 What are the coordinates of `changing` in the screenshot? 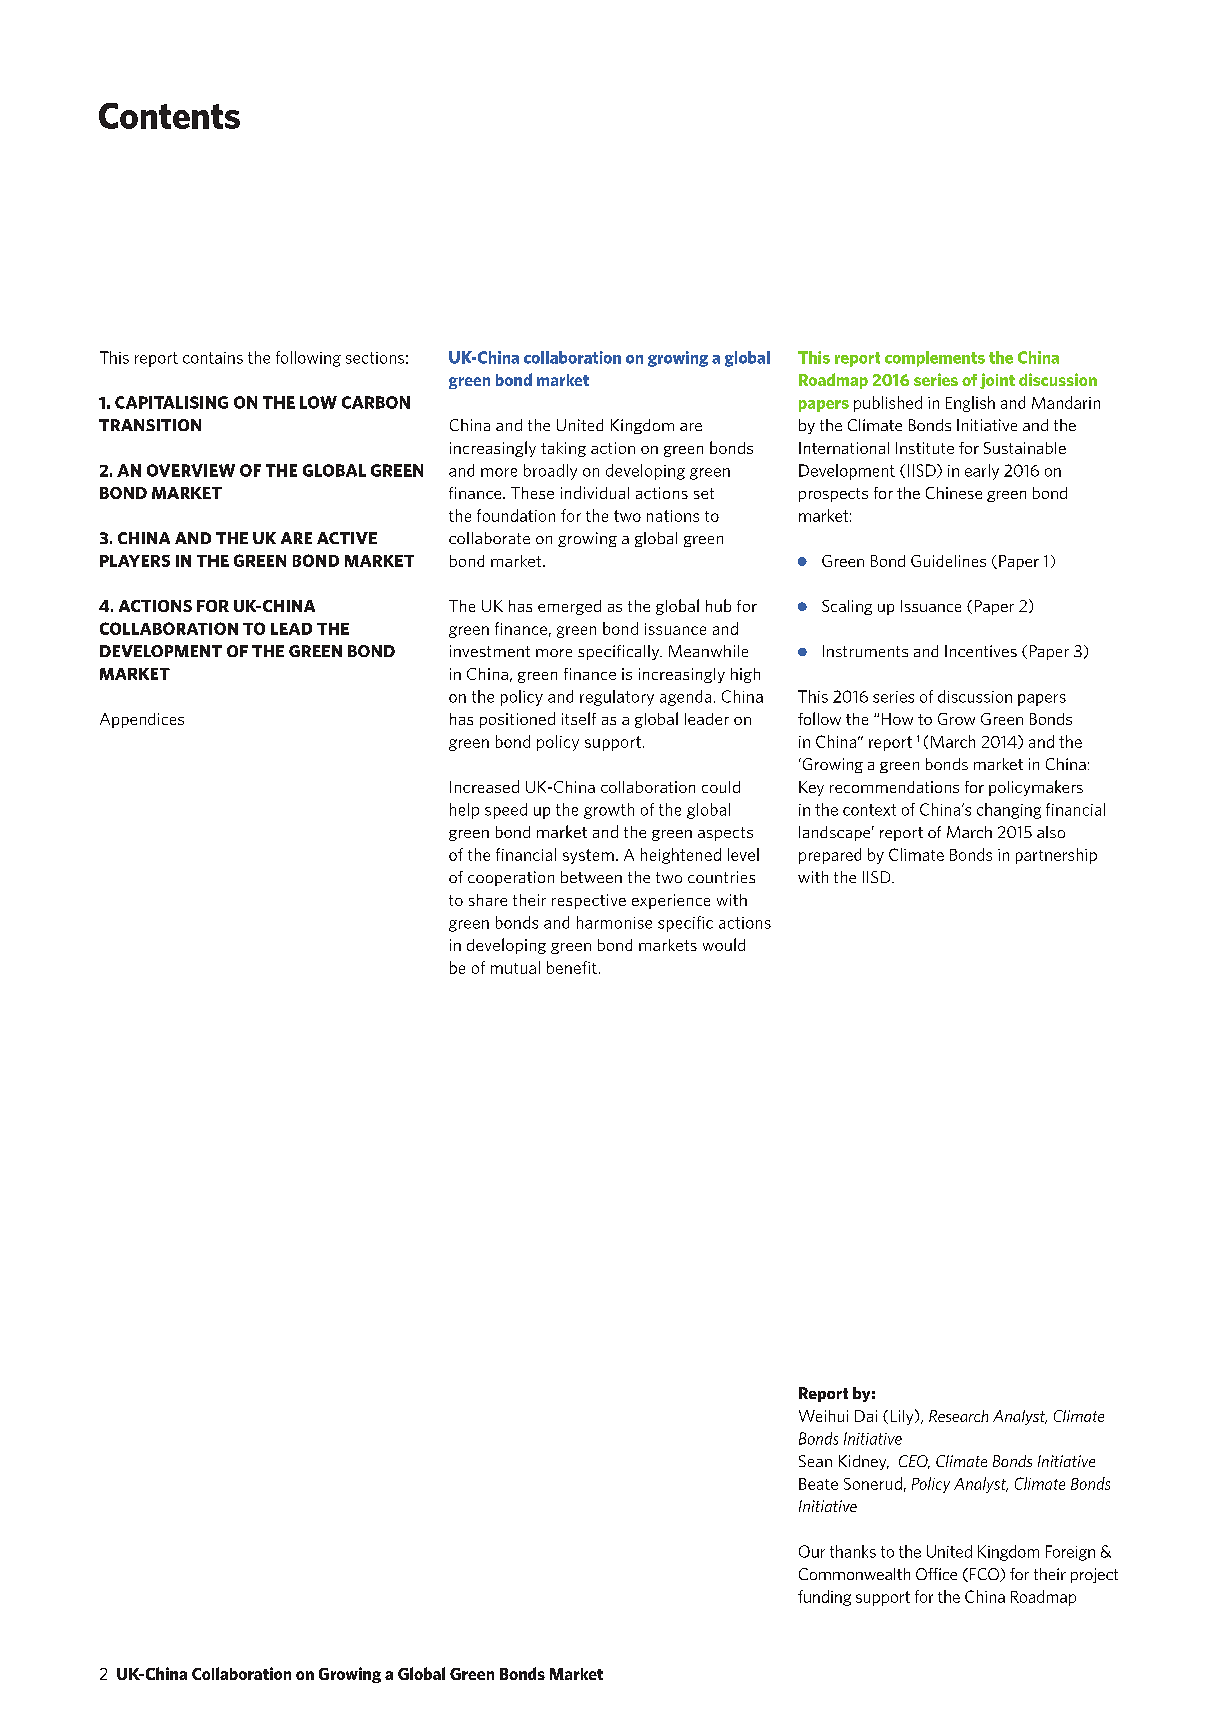 It's located at (1009, 811).
